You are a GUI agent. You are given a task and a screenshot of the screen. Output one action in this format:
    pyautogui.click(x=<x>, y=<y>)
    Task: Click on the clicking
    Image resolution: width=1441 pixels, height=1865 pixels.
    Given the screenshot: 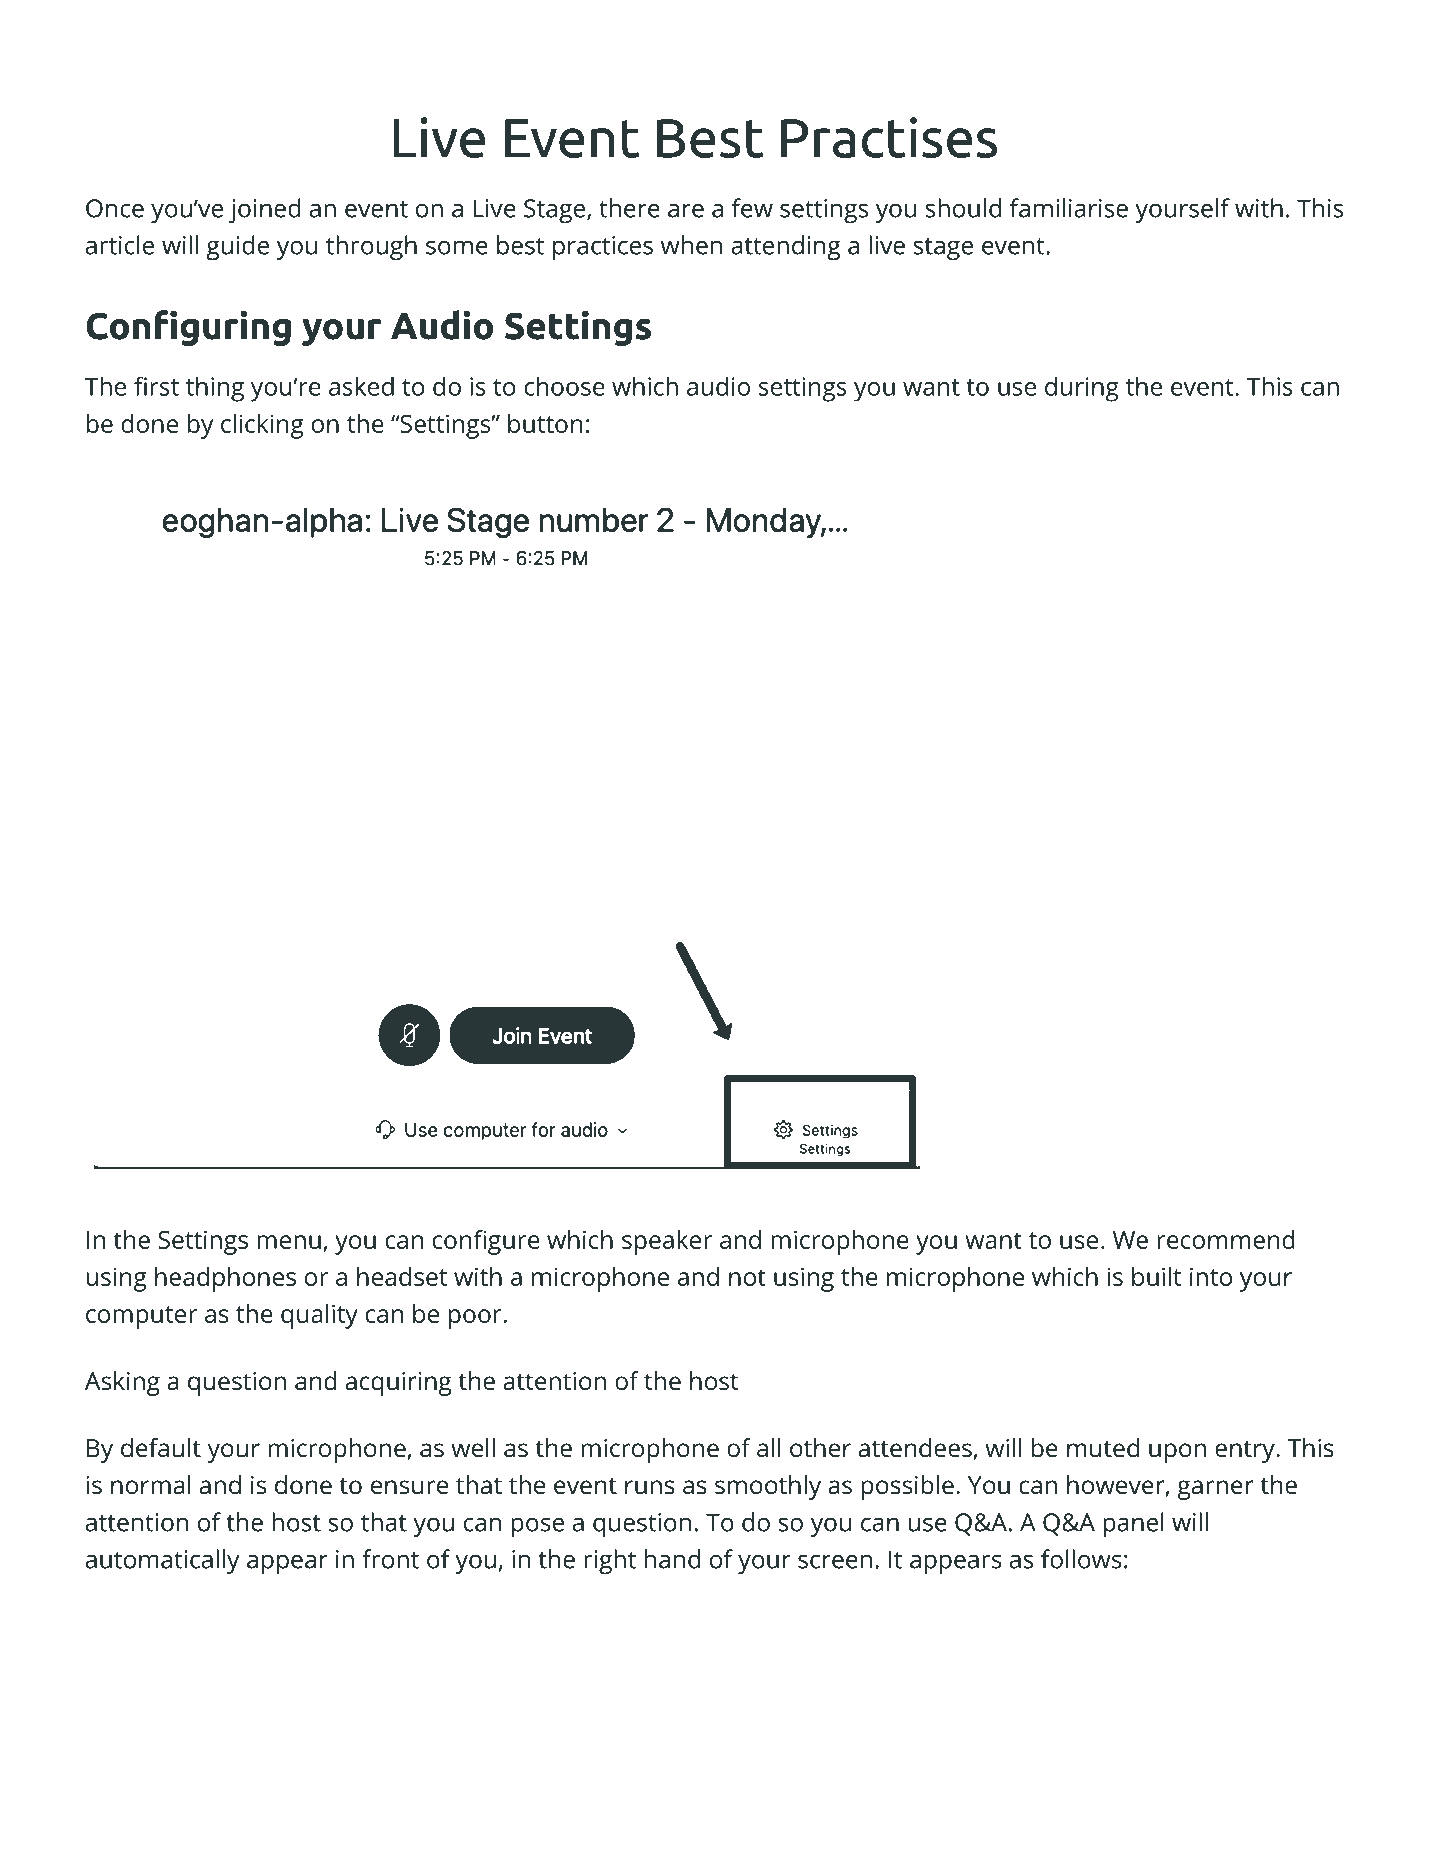 What is the action you would take?
    pyautogui.click(x=262, y=426)
